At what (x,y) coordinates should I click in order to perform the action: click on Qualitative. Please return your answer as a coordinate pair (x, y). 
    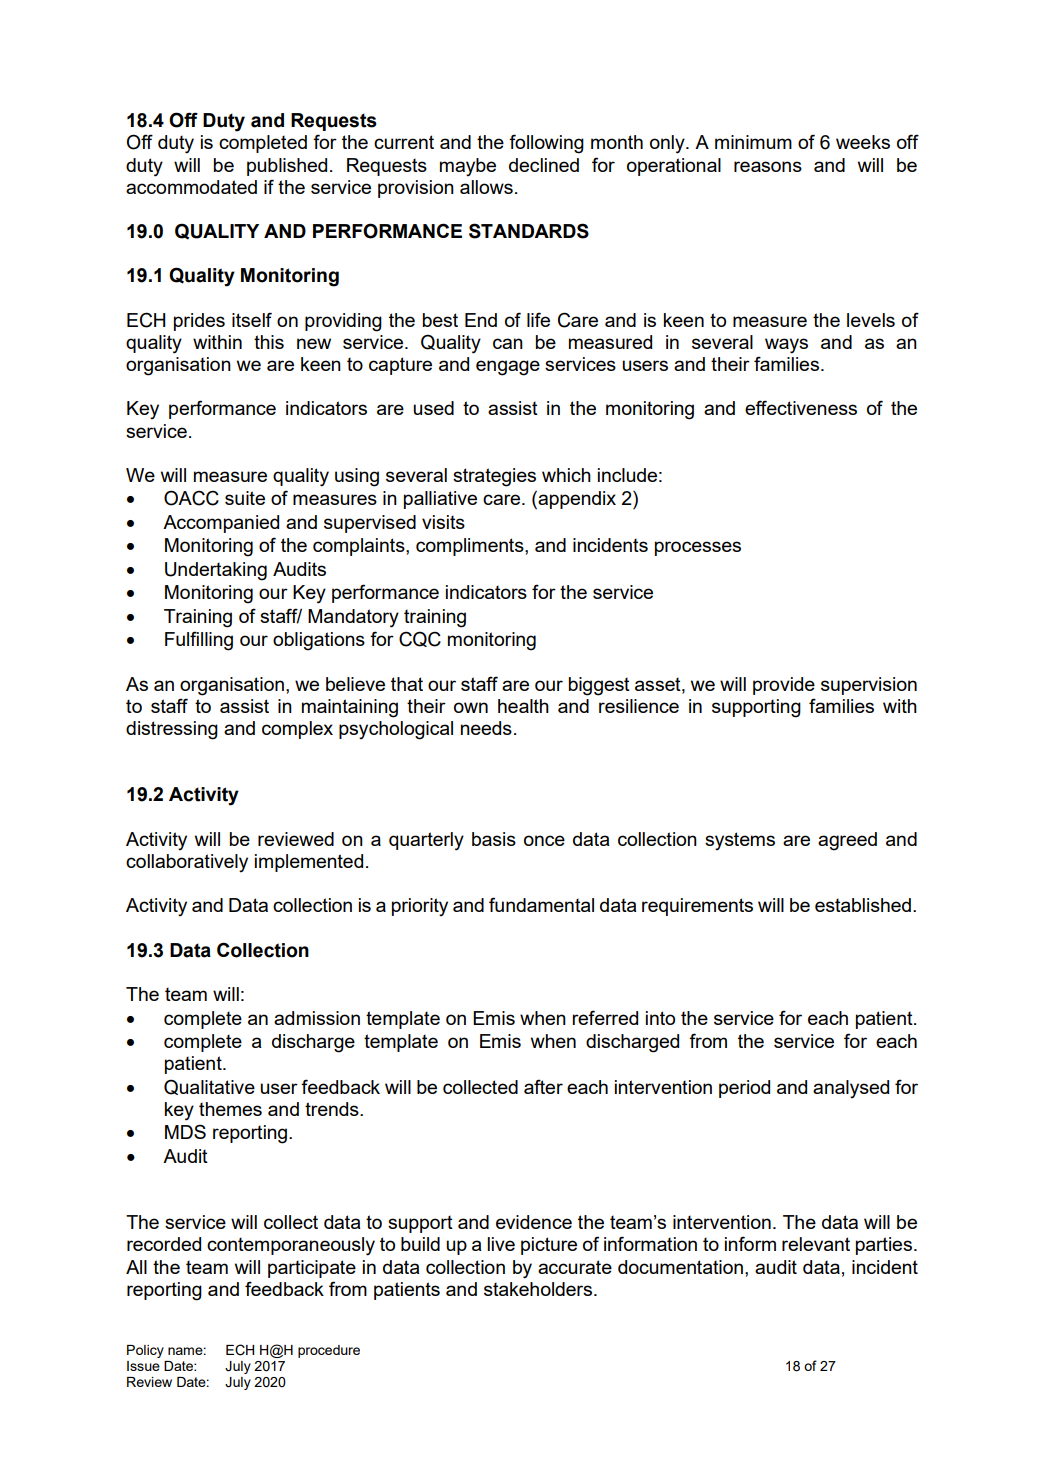
    Looking at the image, I should click on (209, 1087).
